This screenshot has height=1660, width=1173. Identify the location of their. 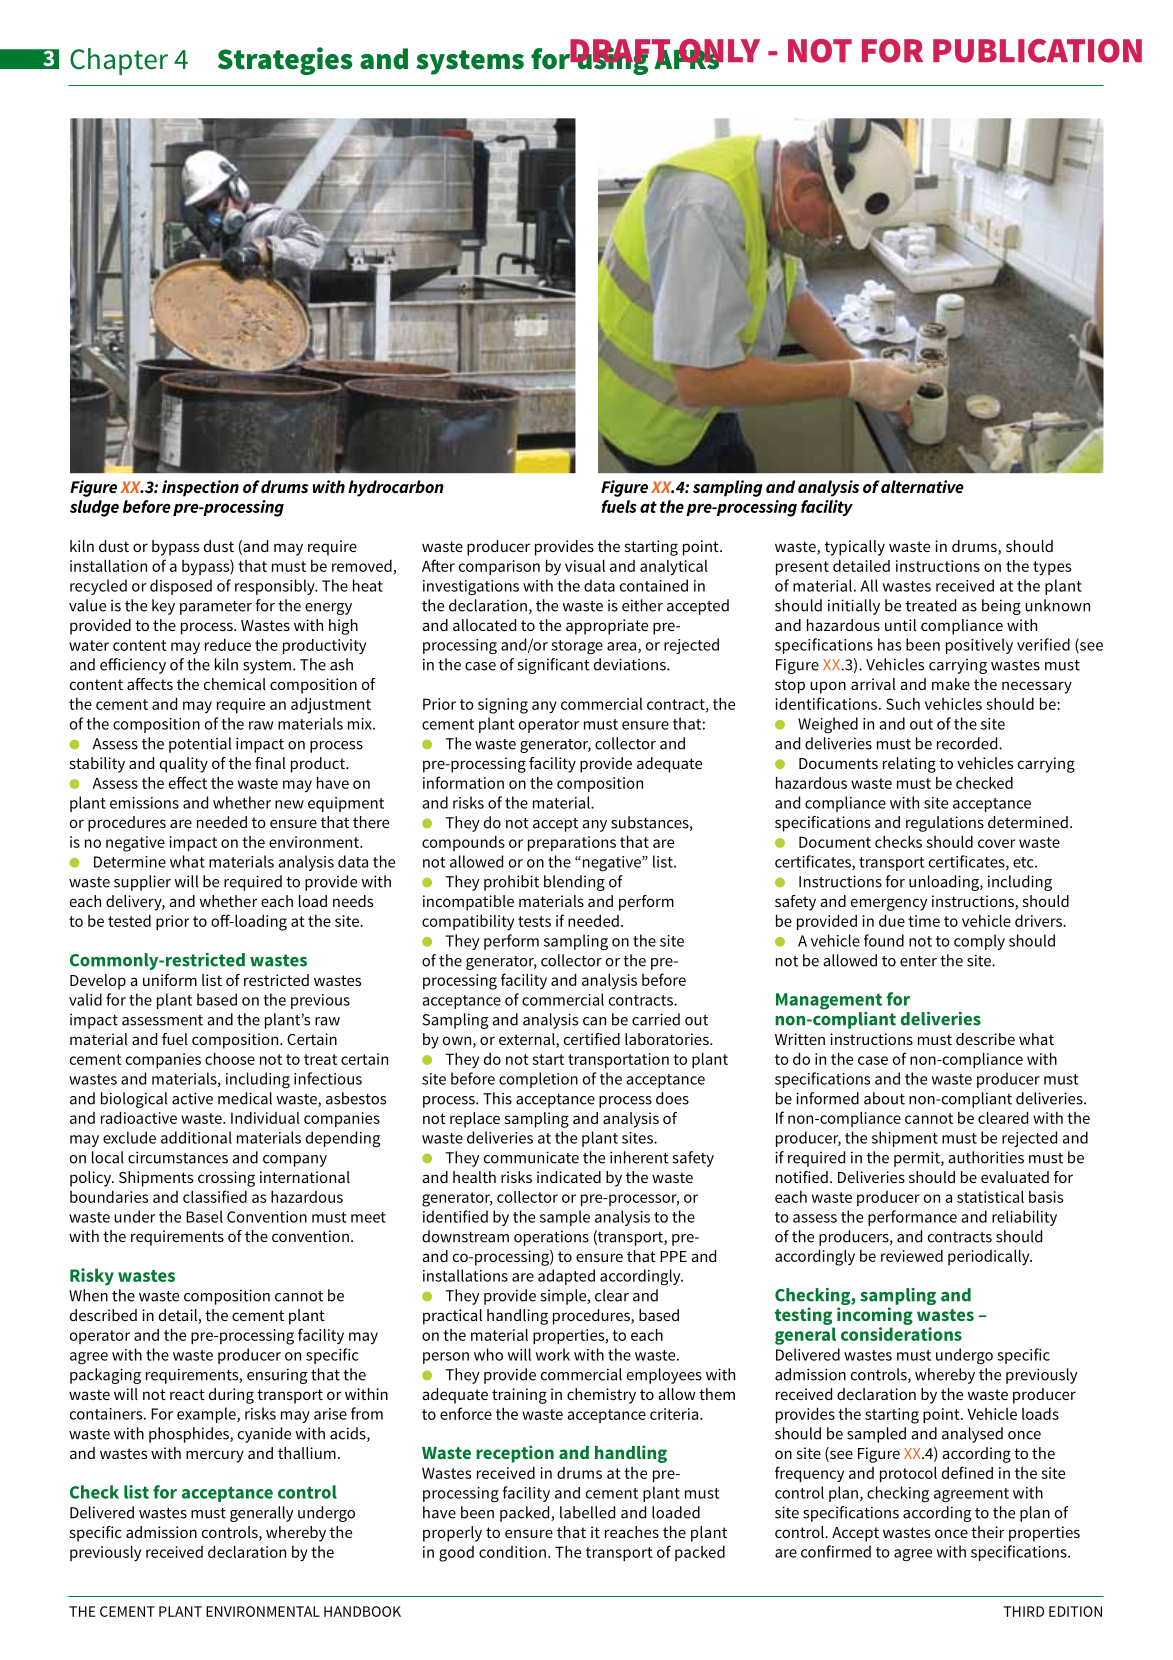
(988, 1532).
